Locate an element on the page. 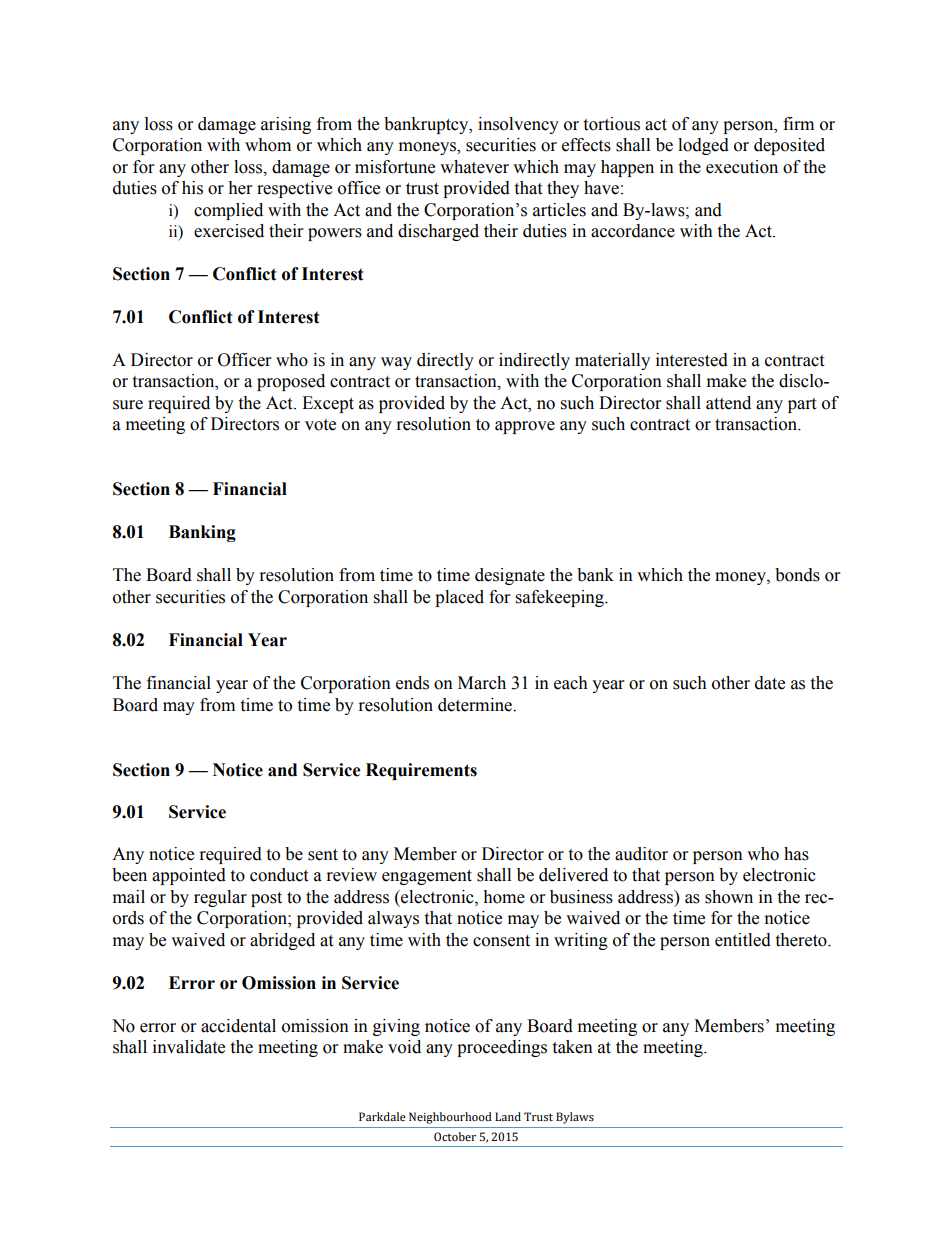  accidental is located at coordinates (238, 1026).
